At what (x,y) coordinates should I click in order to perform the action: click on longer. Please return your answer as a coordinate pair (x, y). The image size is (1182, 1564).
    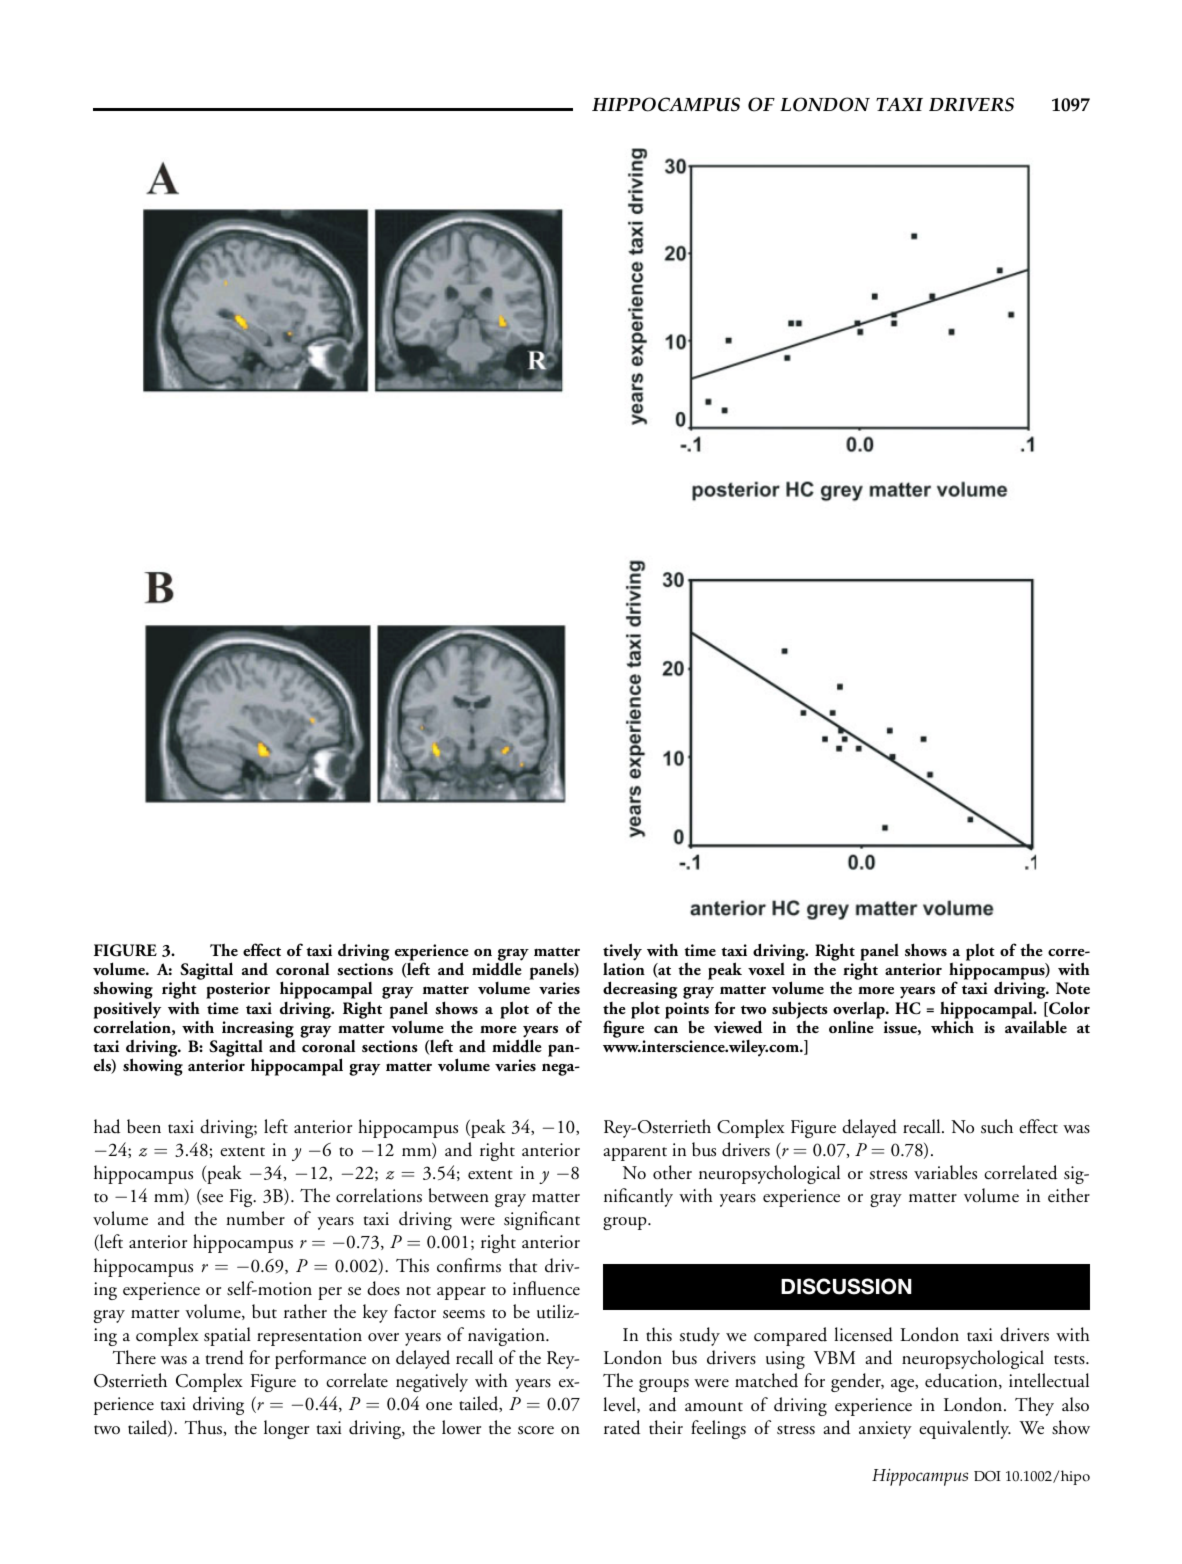
    Looking at the image, I should click on (286, 1429).
